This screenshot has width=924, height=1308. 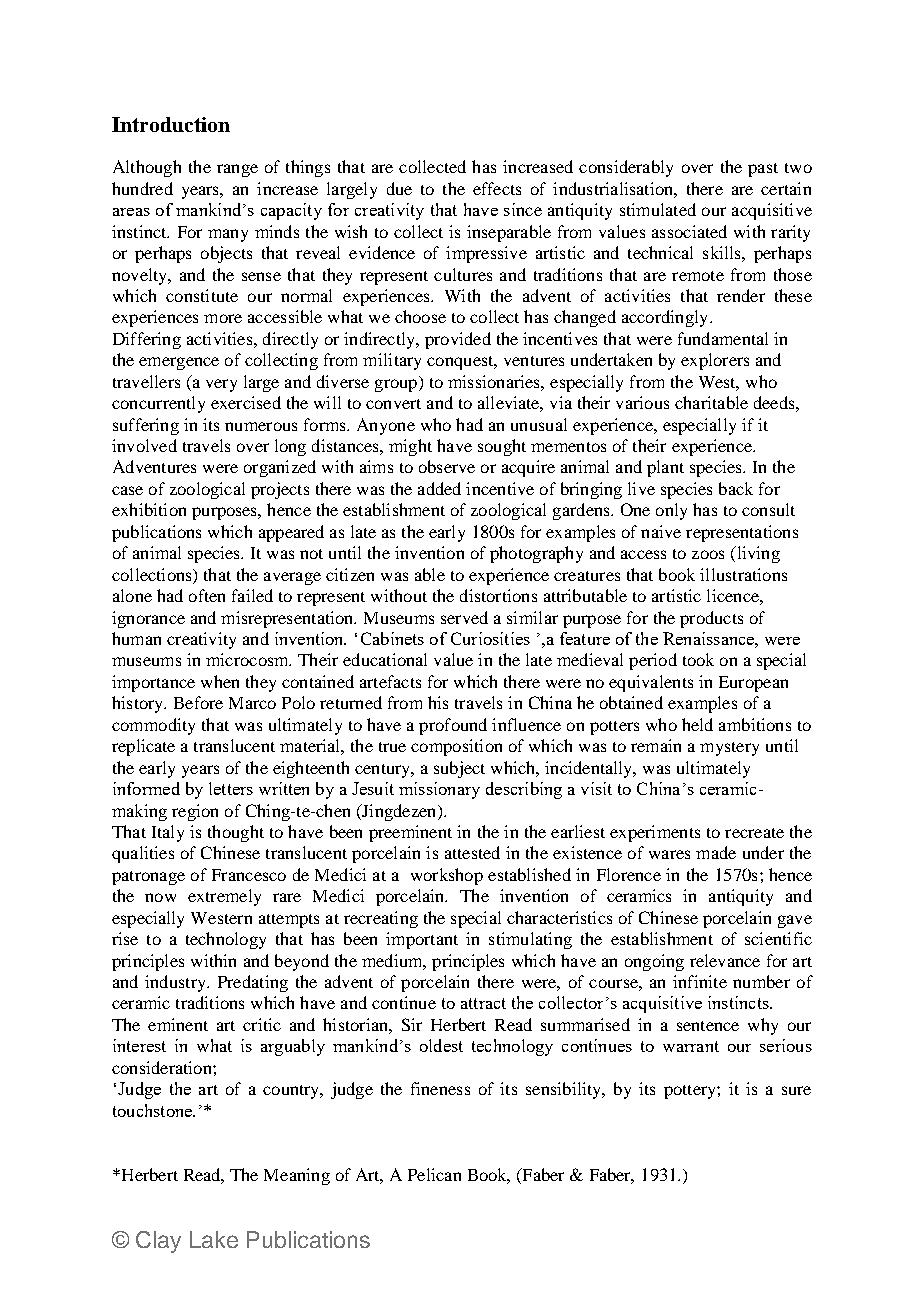 I want to click on past, so click(x=763, y=170).
